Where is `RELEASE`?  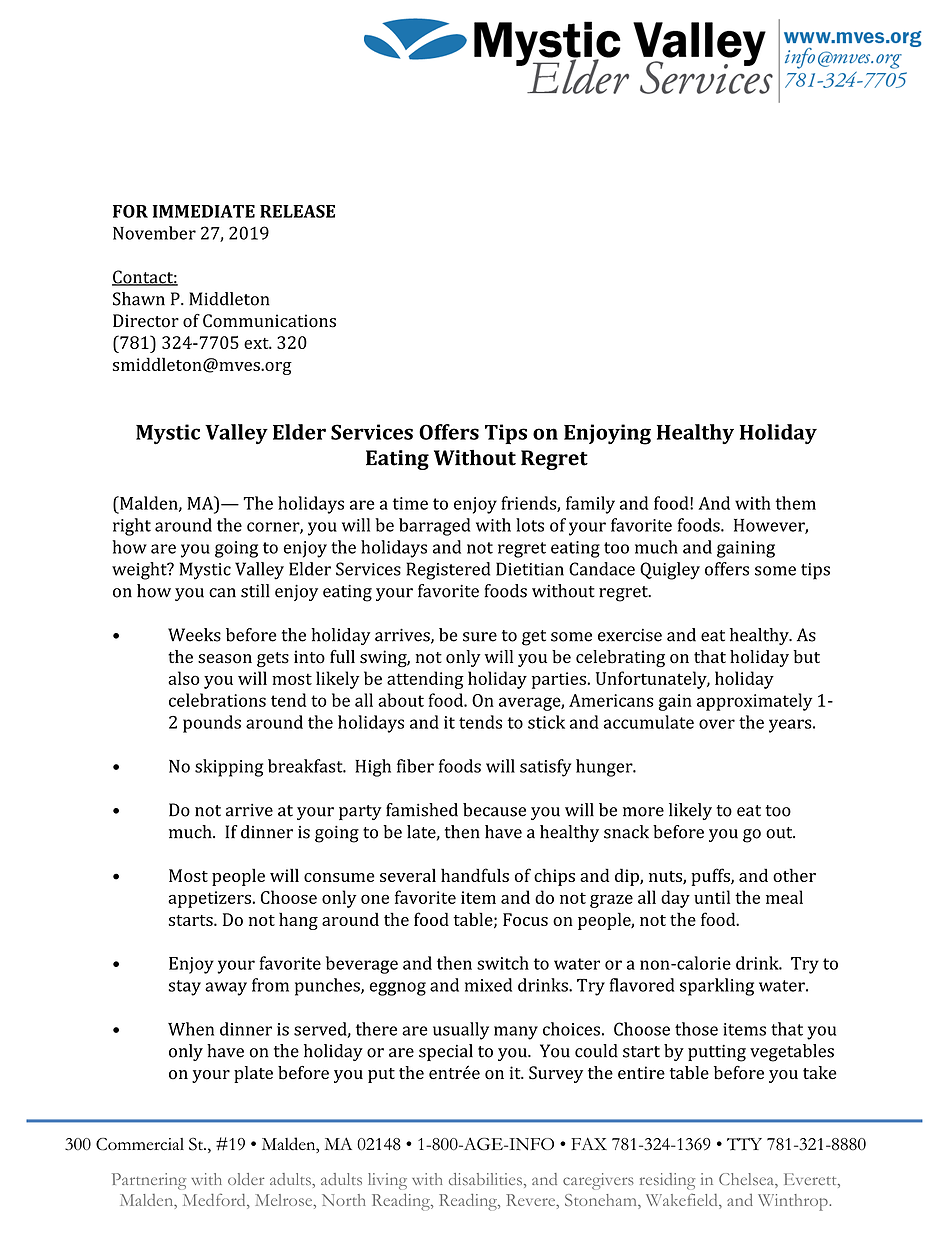 RELEASE is located at coordinates (297, 211).
